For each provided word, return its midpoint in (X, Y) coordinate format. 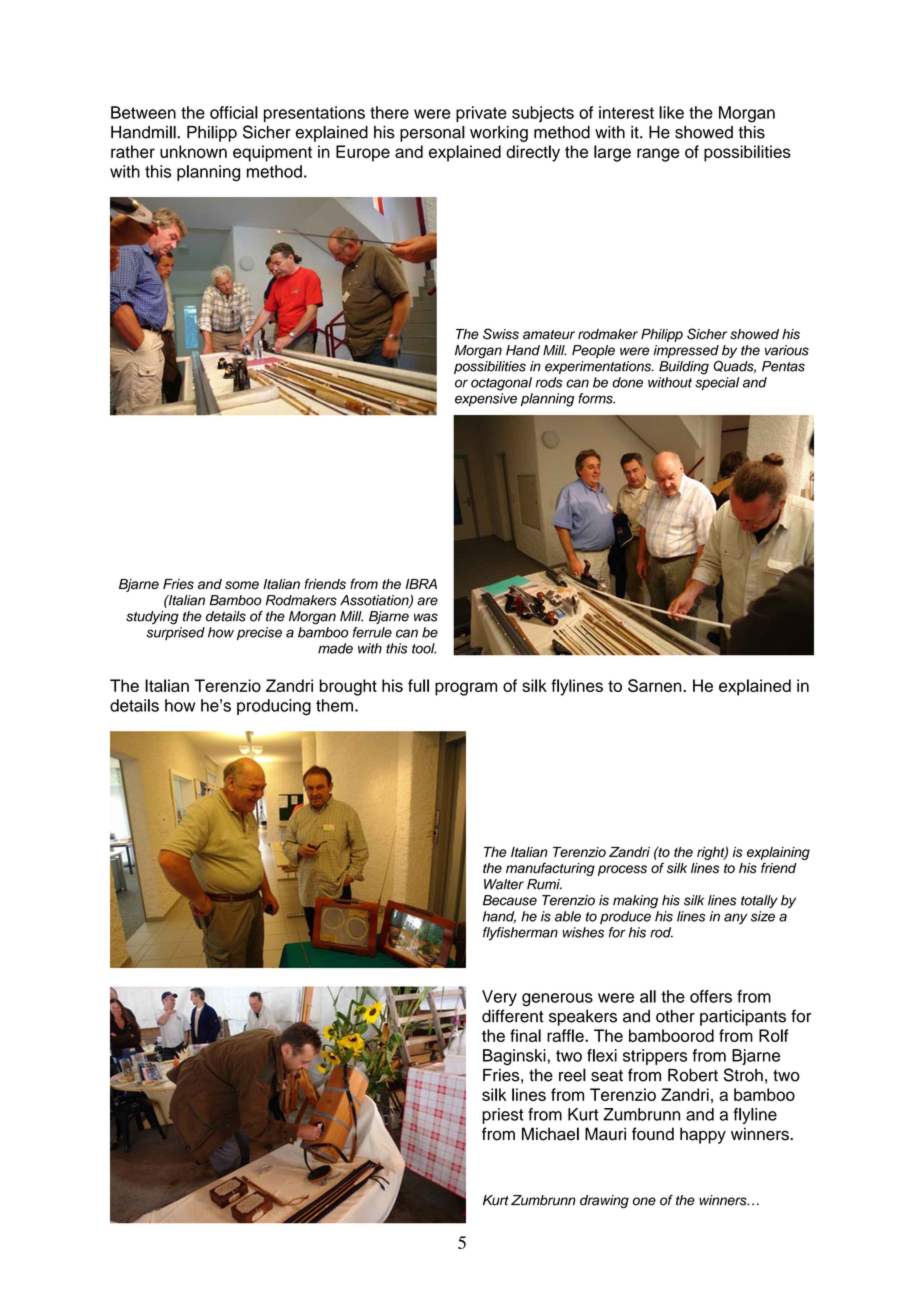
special (717, 384)
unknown (193, 151)
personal (432, 134)
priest (503, 1116)
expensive (486, 400)
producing (274, 707)
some (242, 585)
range (658, 155)
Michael (550, 1134)
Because (510, 900)
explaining (778, 853)
